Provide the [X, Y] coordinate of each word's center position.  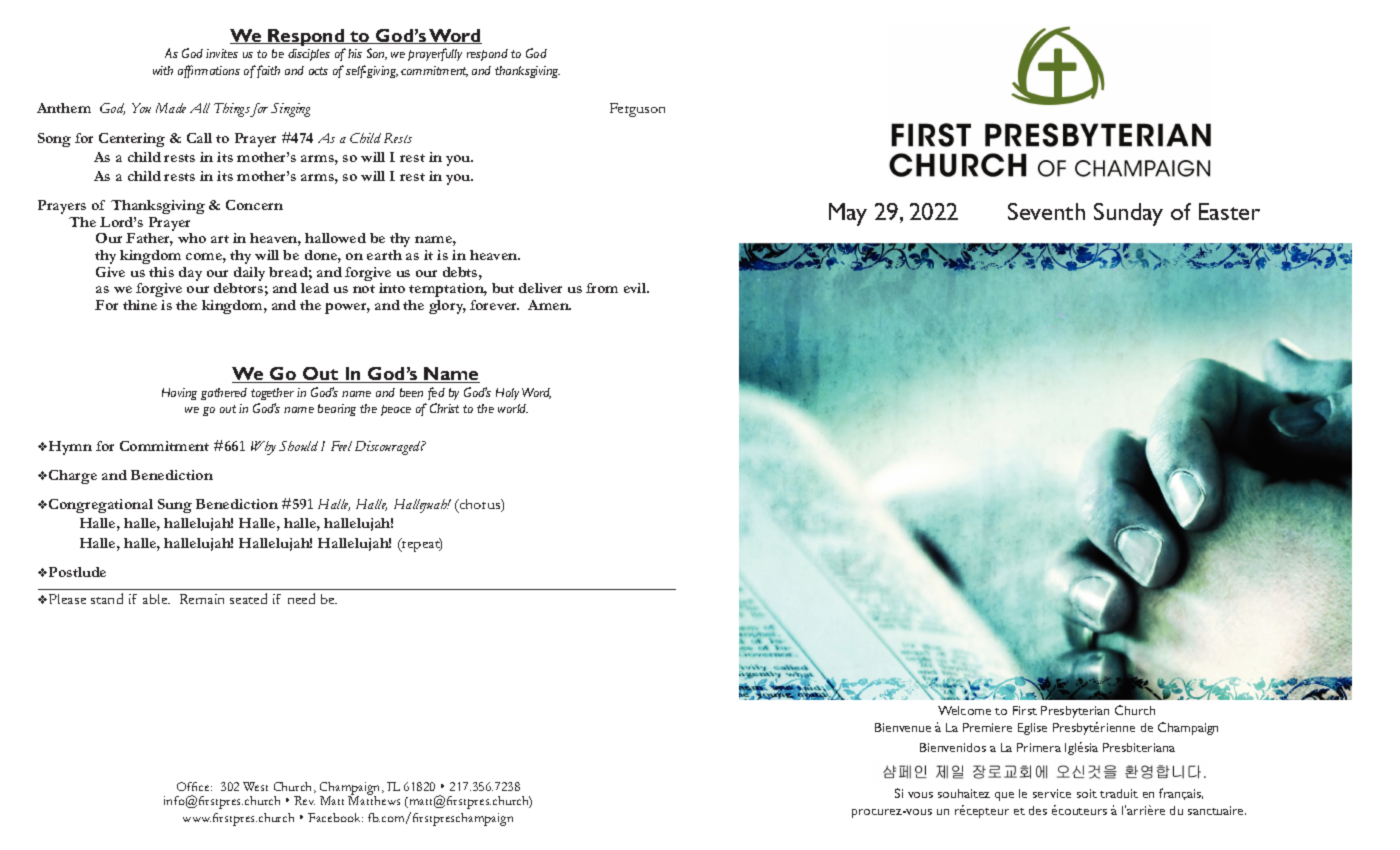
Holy [507, 394]
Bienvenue [903, 727]
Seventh [1046, 211]
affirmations [209, 71]
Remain [202, 599]
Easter [1229, 211]
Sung [175, 506]
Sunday [1128, 214]
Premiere [987, 727]
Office [194, 786]
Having [179, 394]
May [848, 214]
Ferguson [637, 110]
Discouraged [389, 448]
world [513, 408]
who [192, 238]
